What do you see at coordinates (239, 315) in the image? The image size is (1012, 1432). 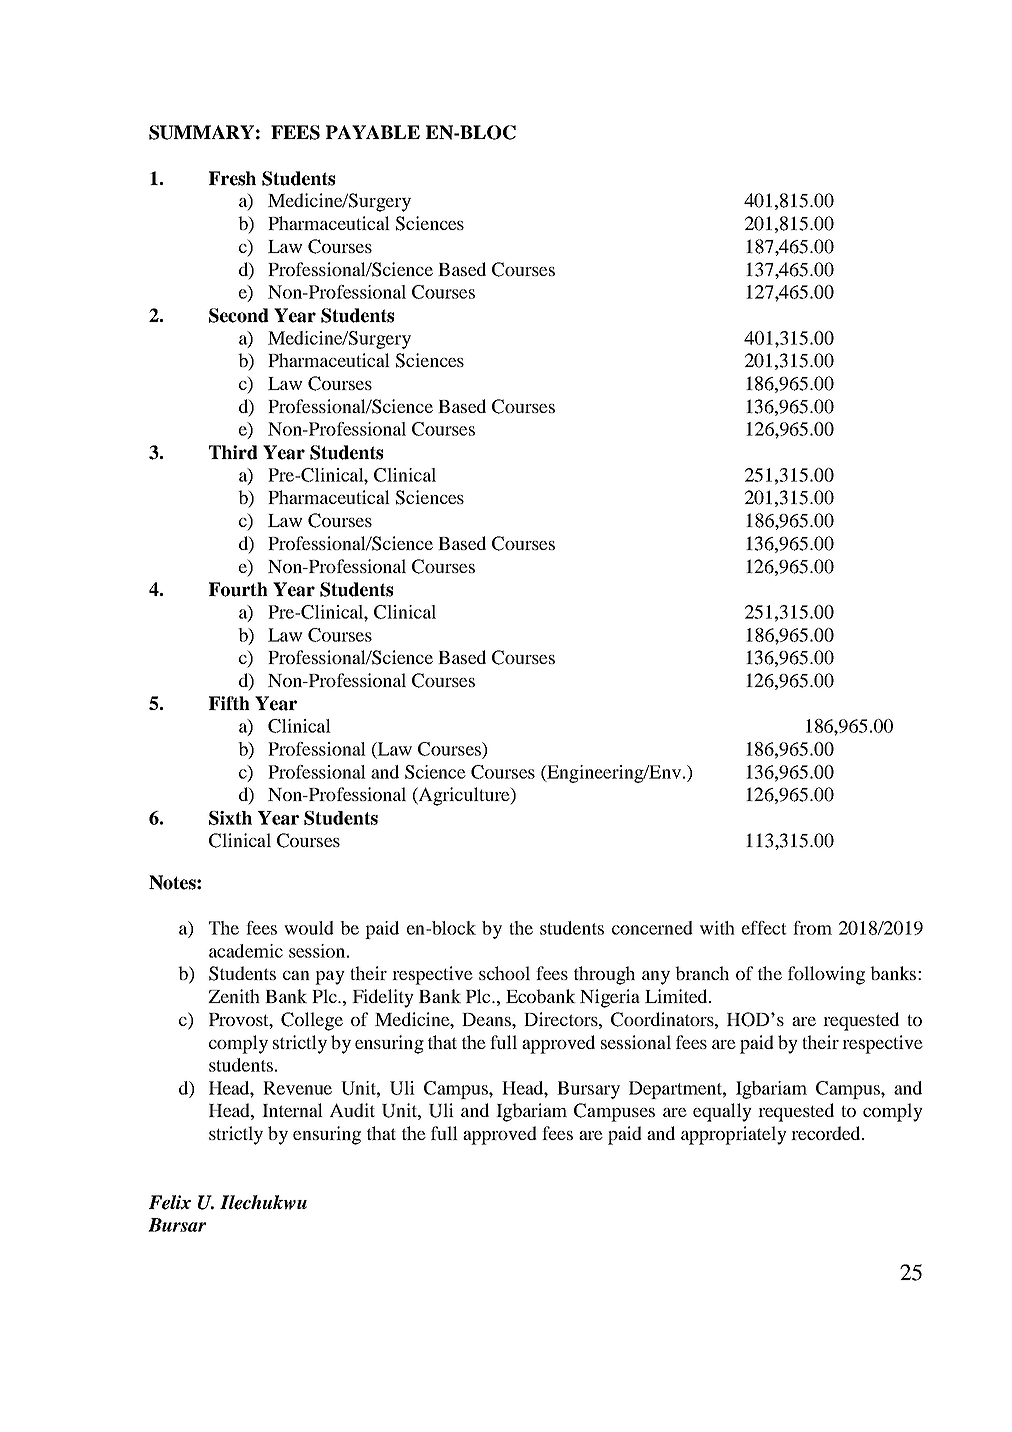 I see `Second` at bounding box center [239, 315].
